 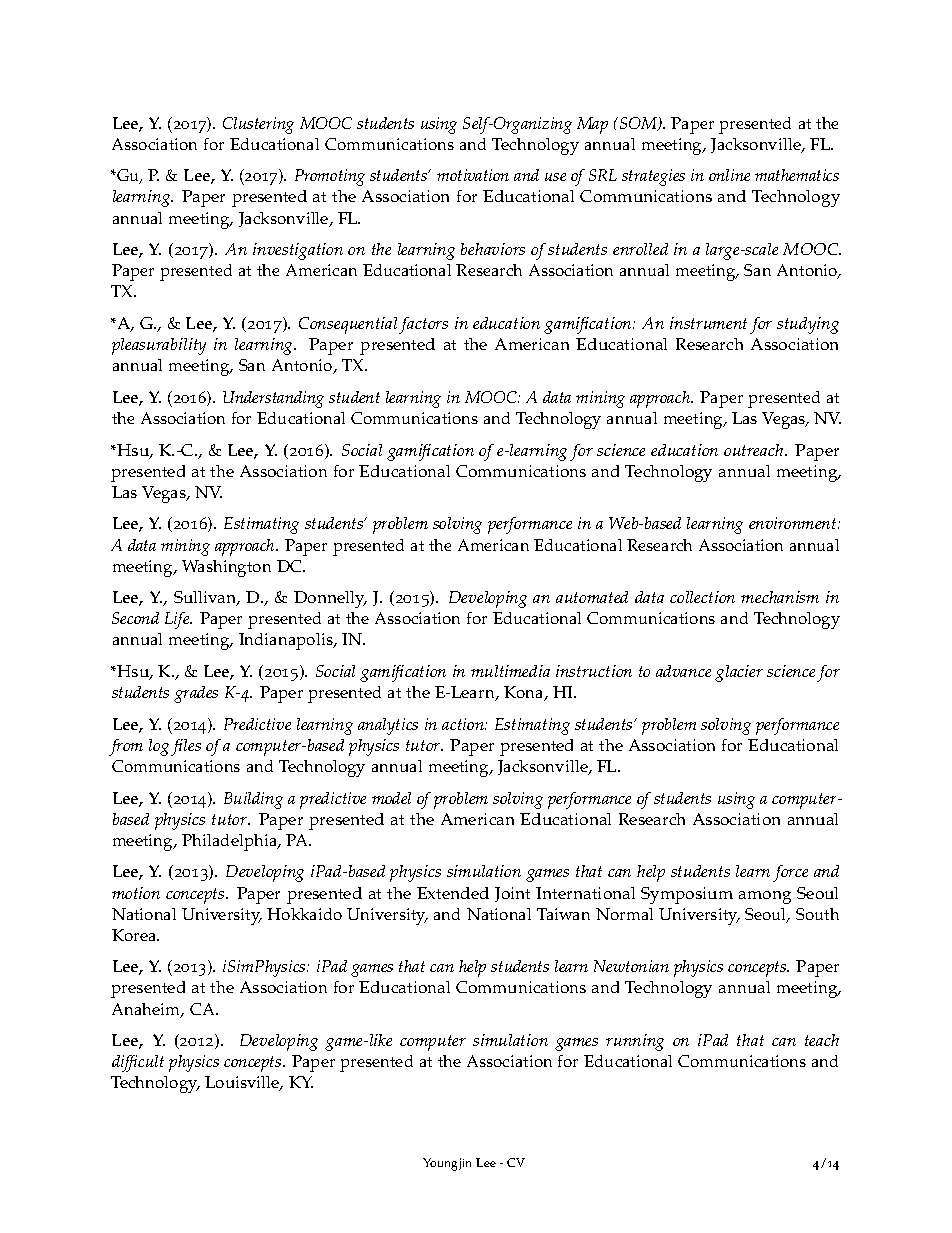 What do you see at coordinates (790, 873) in the page?
I see `force` at bounding box center [790, 873].
